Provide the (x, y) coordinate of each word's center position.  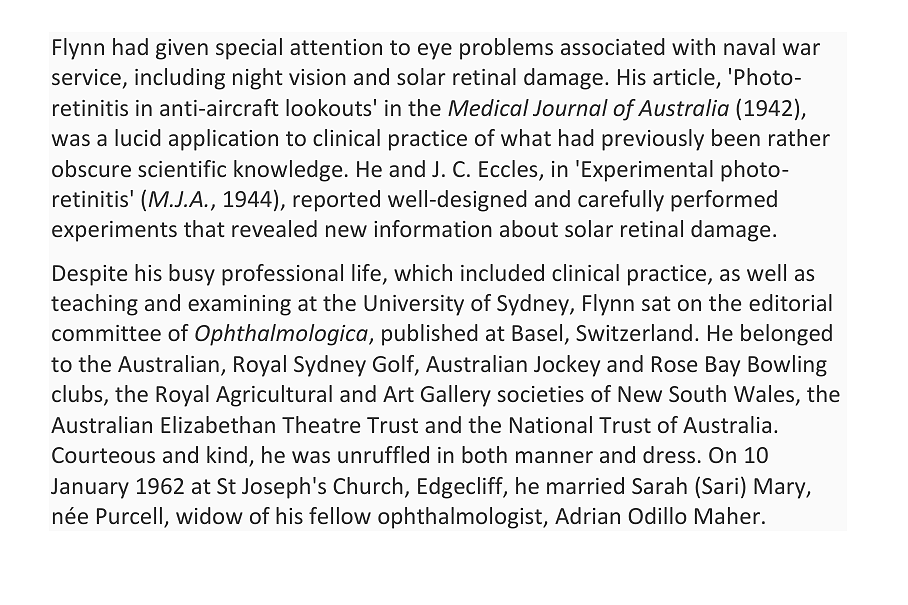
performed (724, 201)
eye (435, 51)
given (182, 49)
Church (368, 485)
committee (106, 333)
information (433, 228)
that (204, 228)
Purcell (129, 515)
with (693, 46)
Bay (723, 366)
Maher (729, 515)
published (430, 335)
